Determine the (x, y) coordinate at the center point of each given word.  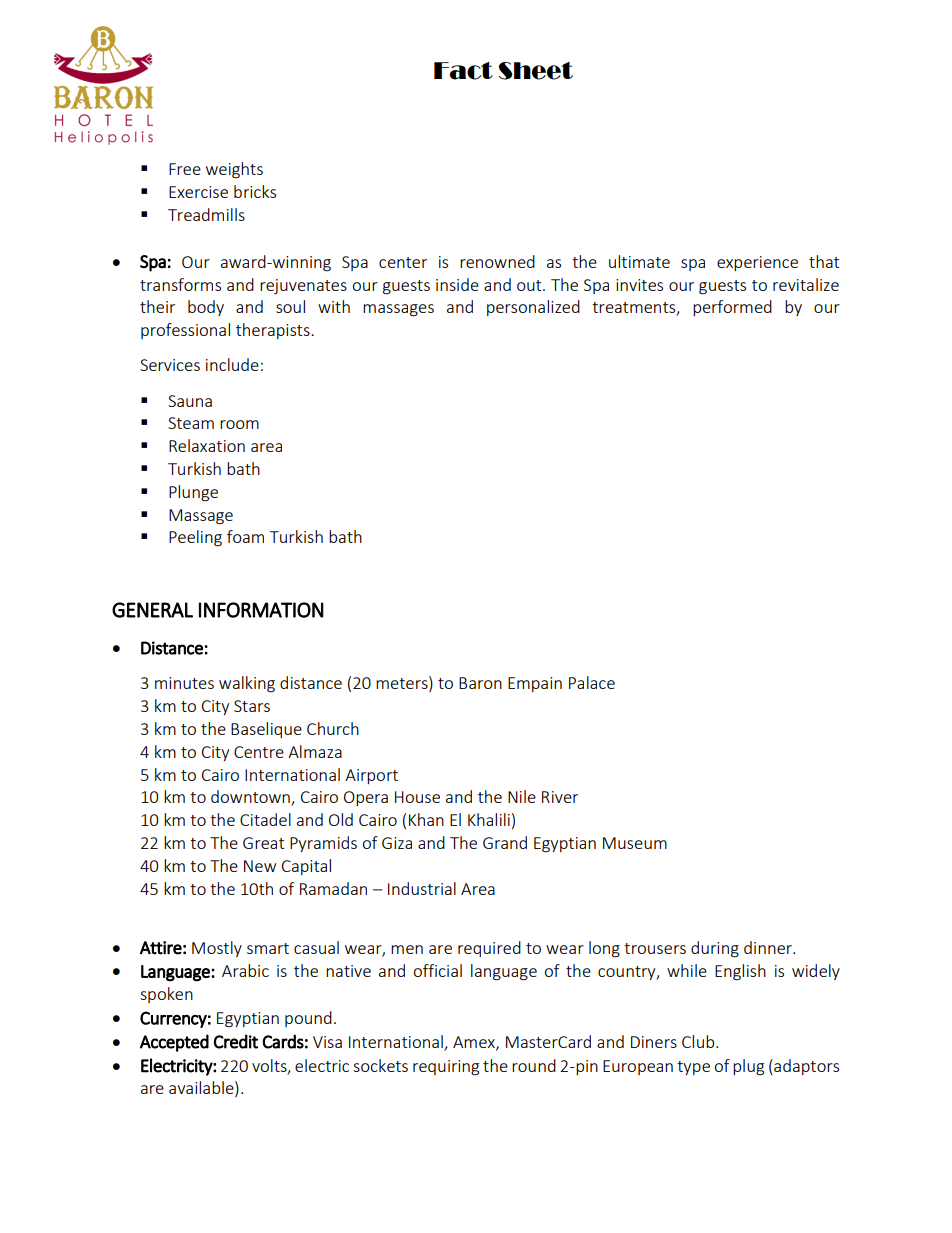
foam (245, 536)
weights (234, 170)
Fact (463, 71)
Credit (236, 1041)
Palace (592, 682)
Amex (475, 1043)
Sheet (535, 71)
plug (748, 1067)
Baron (480, 683)
